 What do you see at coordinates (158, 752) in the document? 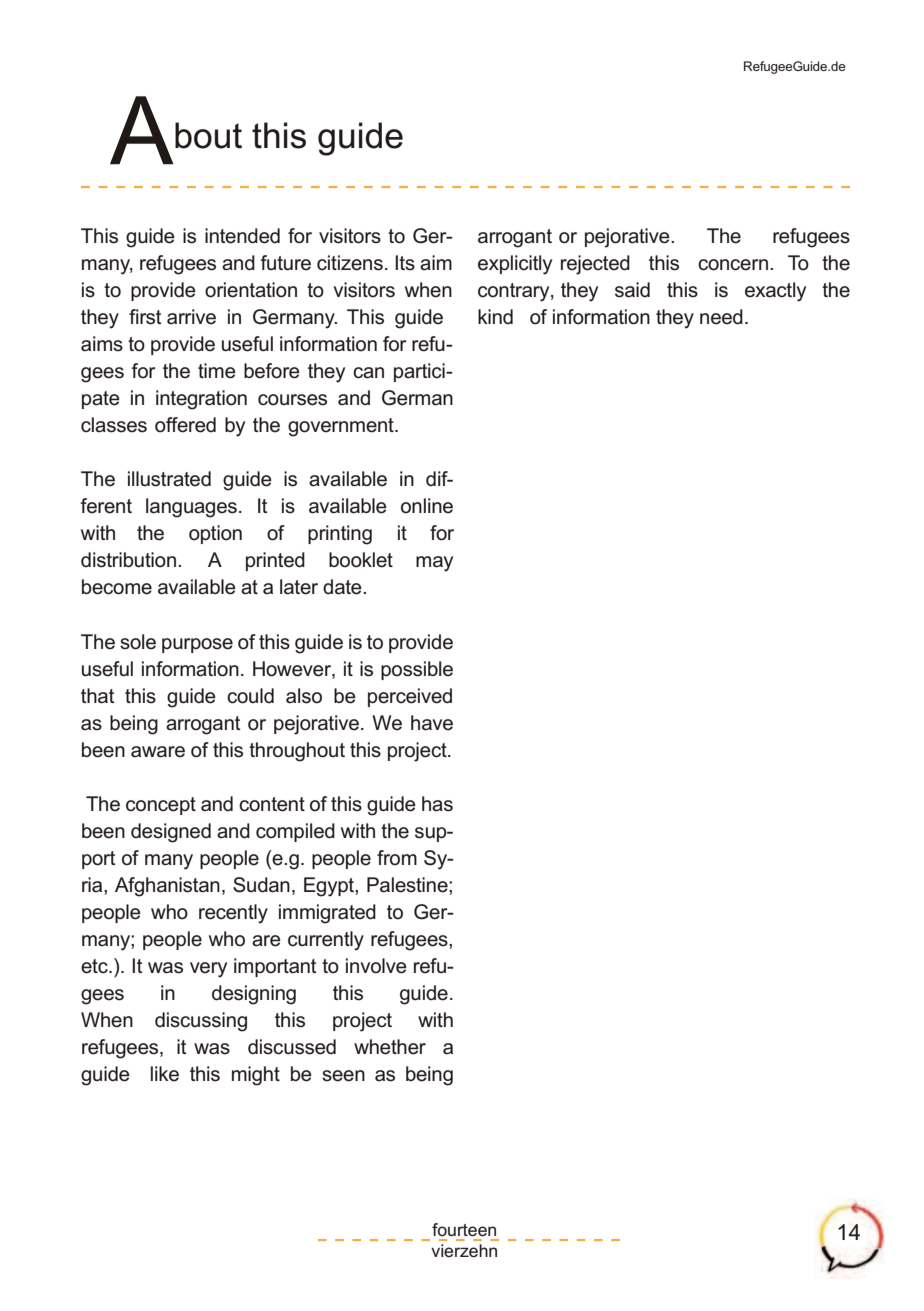
I see `aware` at bounding box center [158, 752].
